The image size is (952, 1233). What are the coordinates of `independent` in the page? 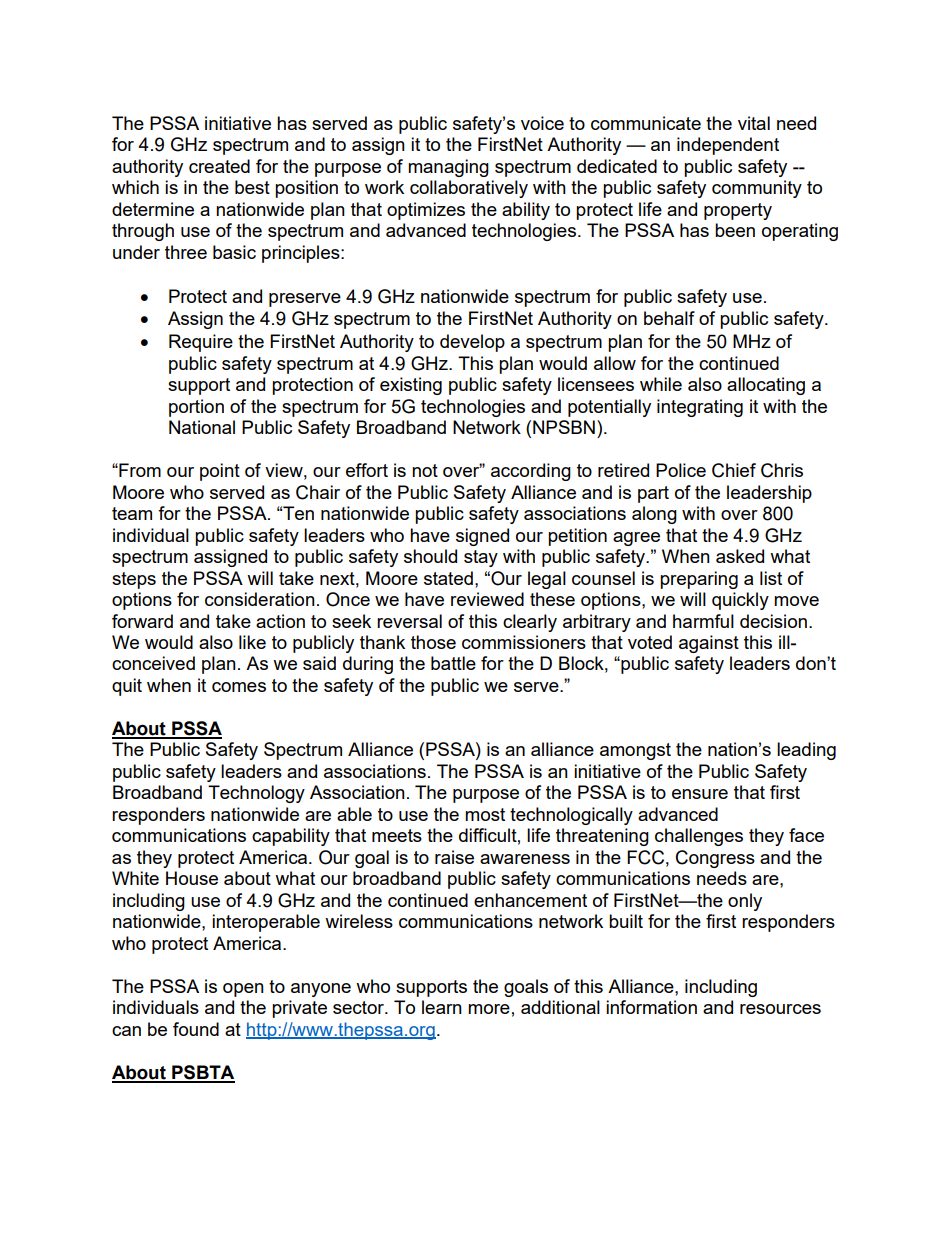 It's located at (728, 146).
